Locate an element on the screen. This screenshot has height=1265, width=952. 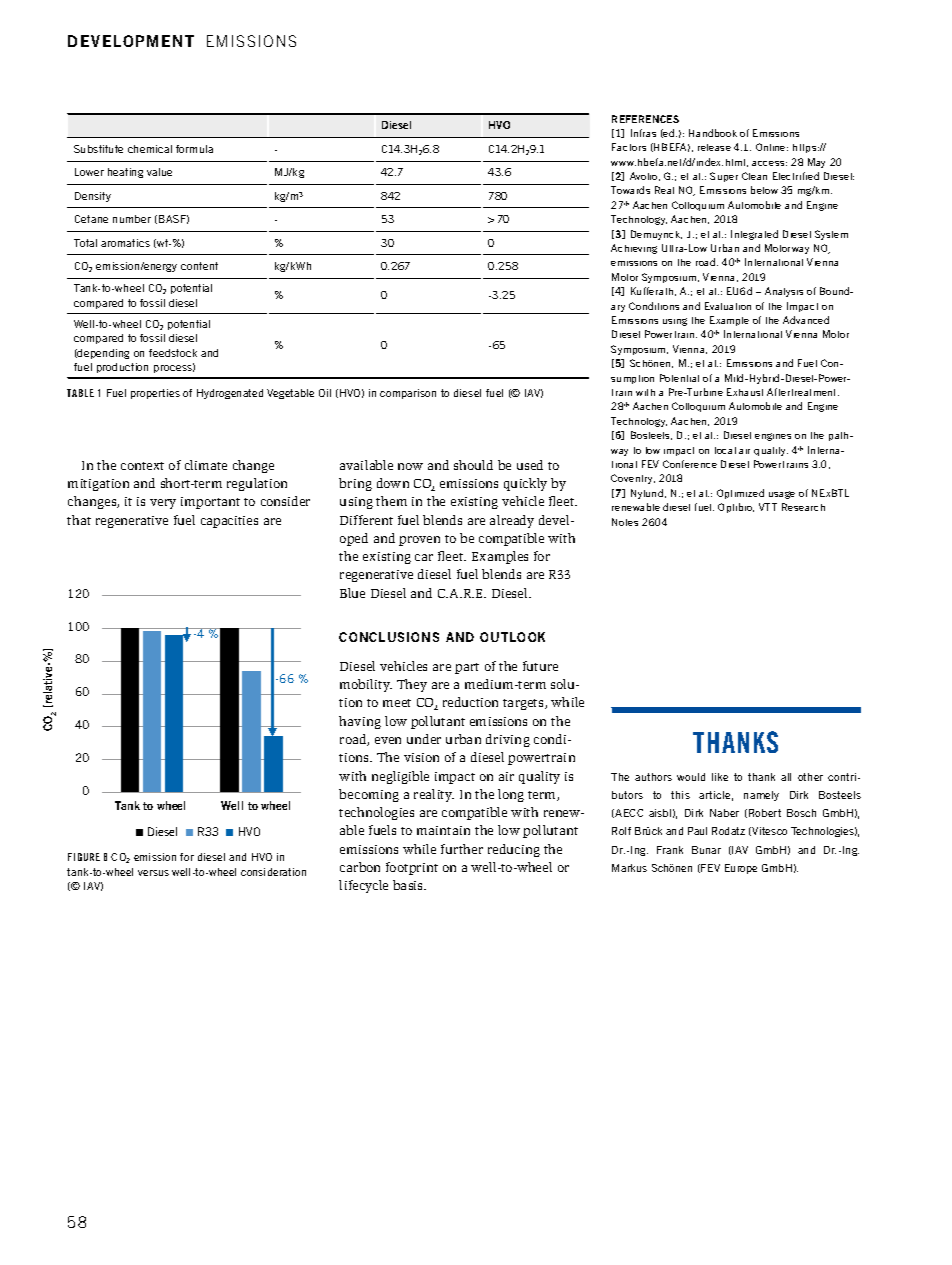
having is located at coordinates (360, 722).
